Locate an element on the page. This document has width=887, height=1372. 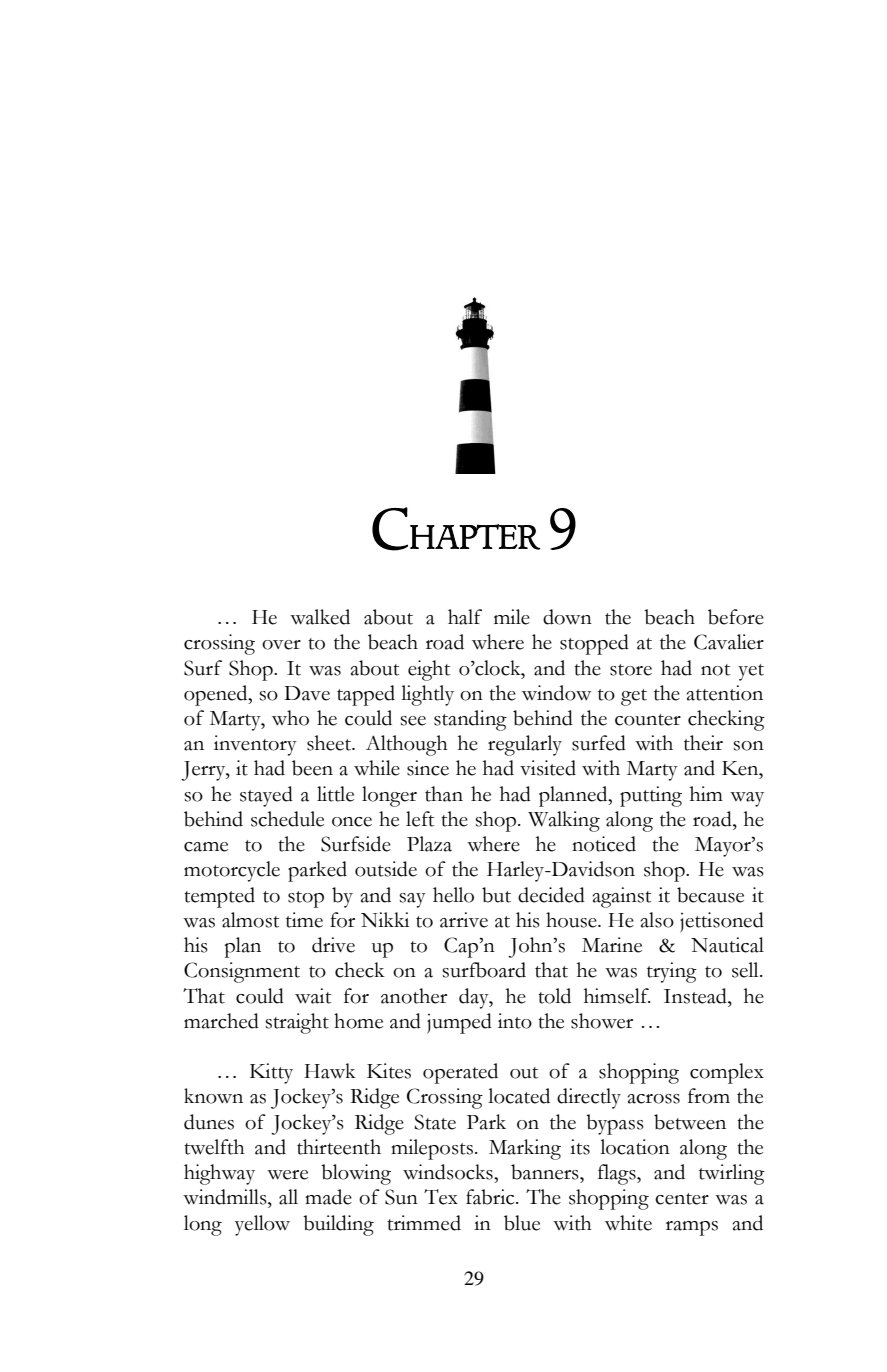
over is located at coordinates (281, 645).
